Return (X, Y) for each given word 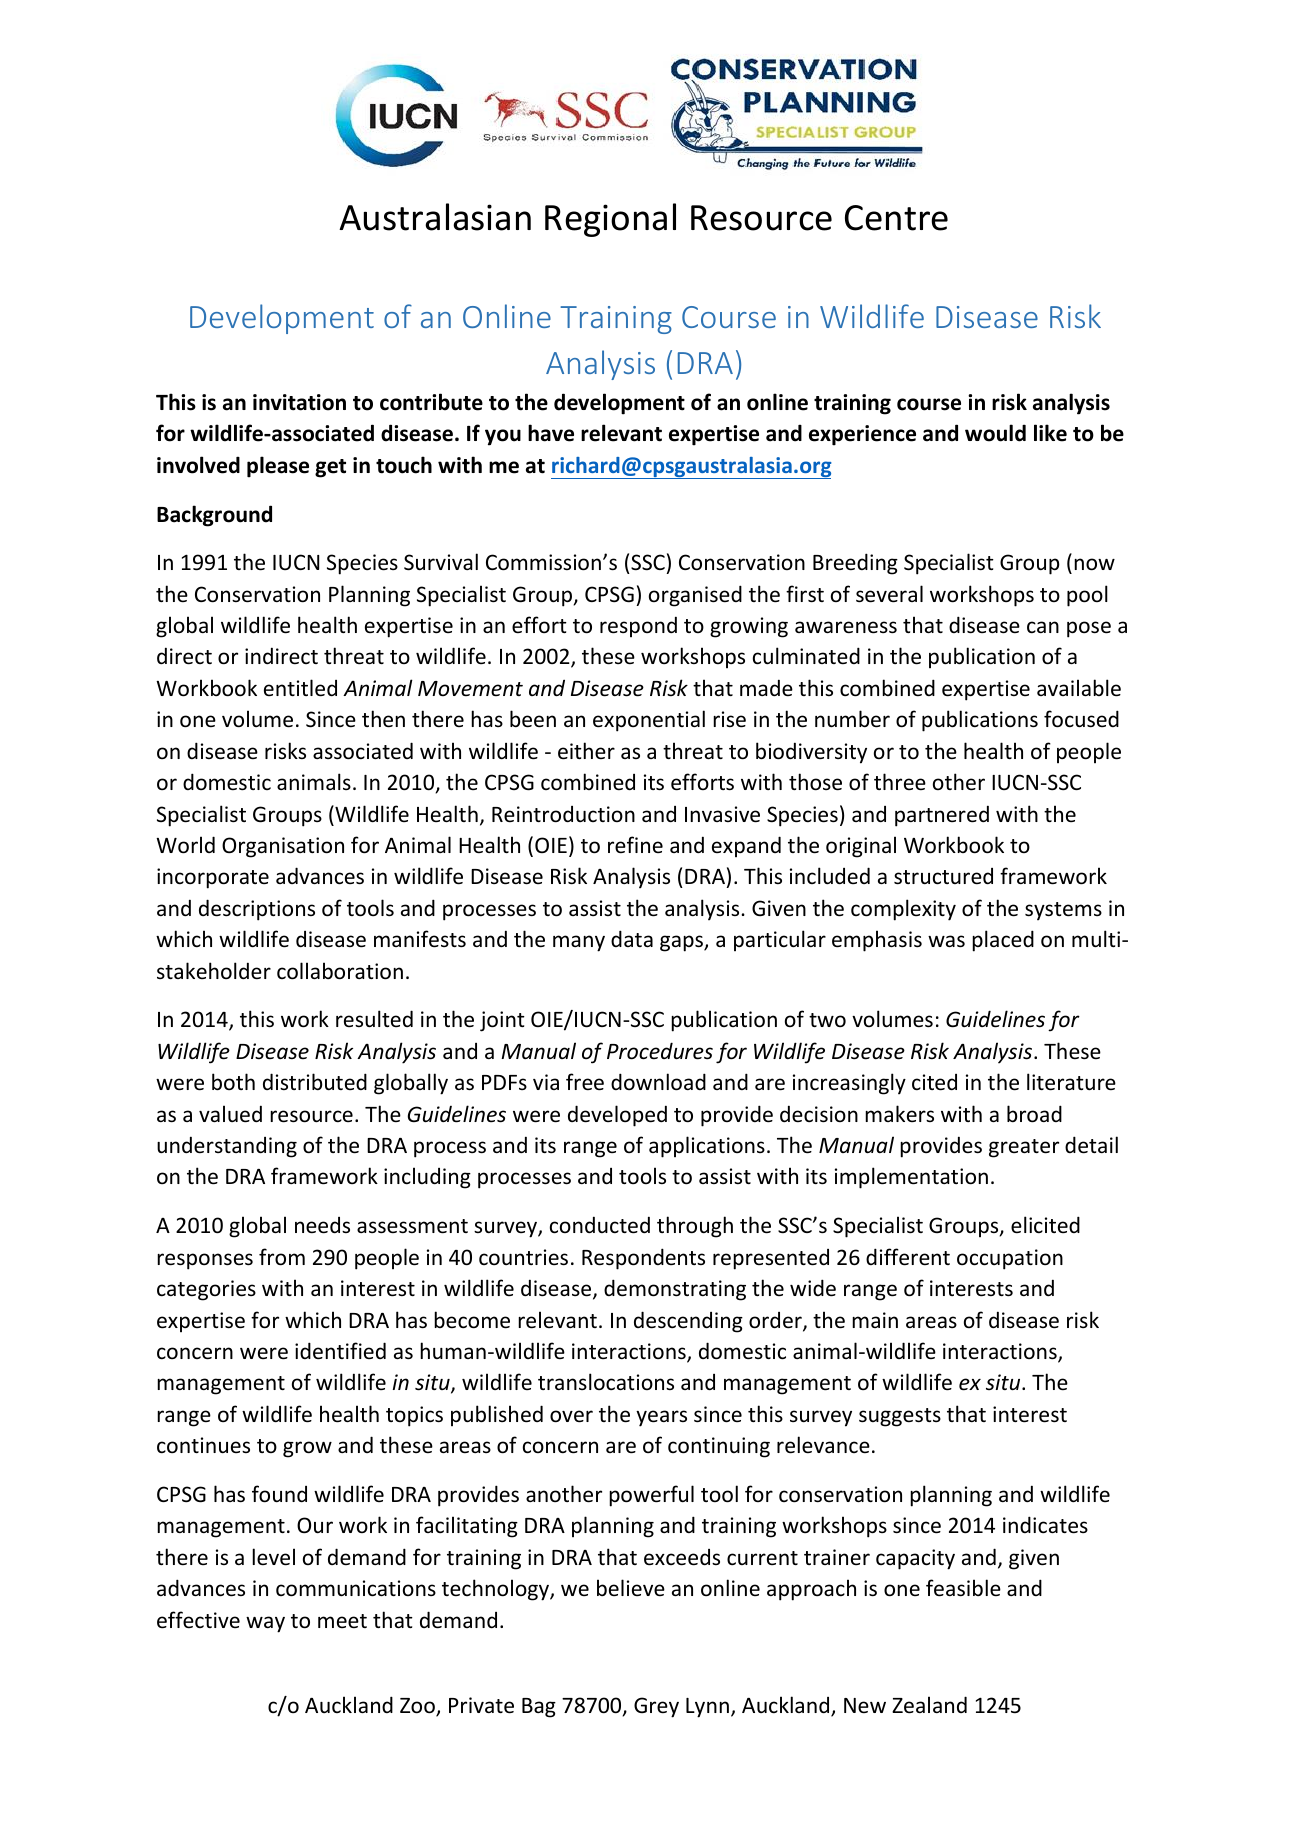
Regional (610, 220)
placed (1003, 941)
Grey (656, 1707)
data (632, 938)
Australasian (435, 217)
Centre (896, 218)
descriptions (257, 910)
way (265, 1624)
